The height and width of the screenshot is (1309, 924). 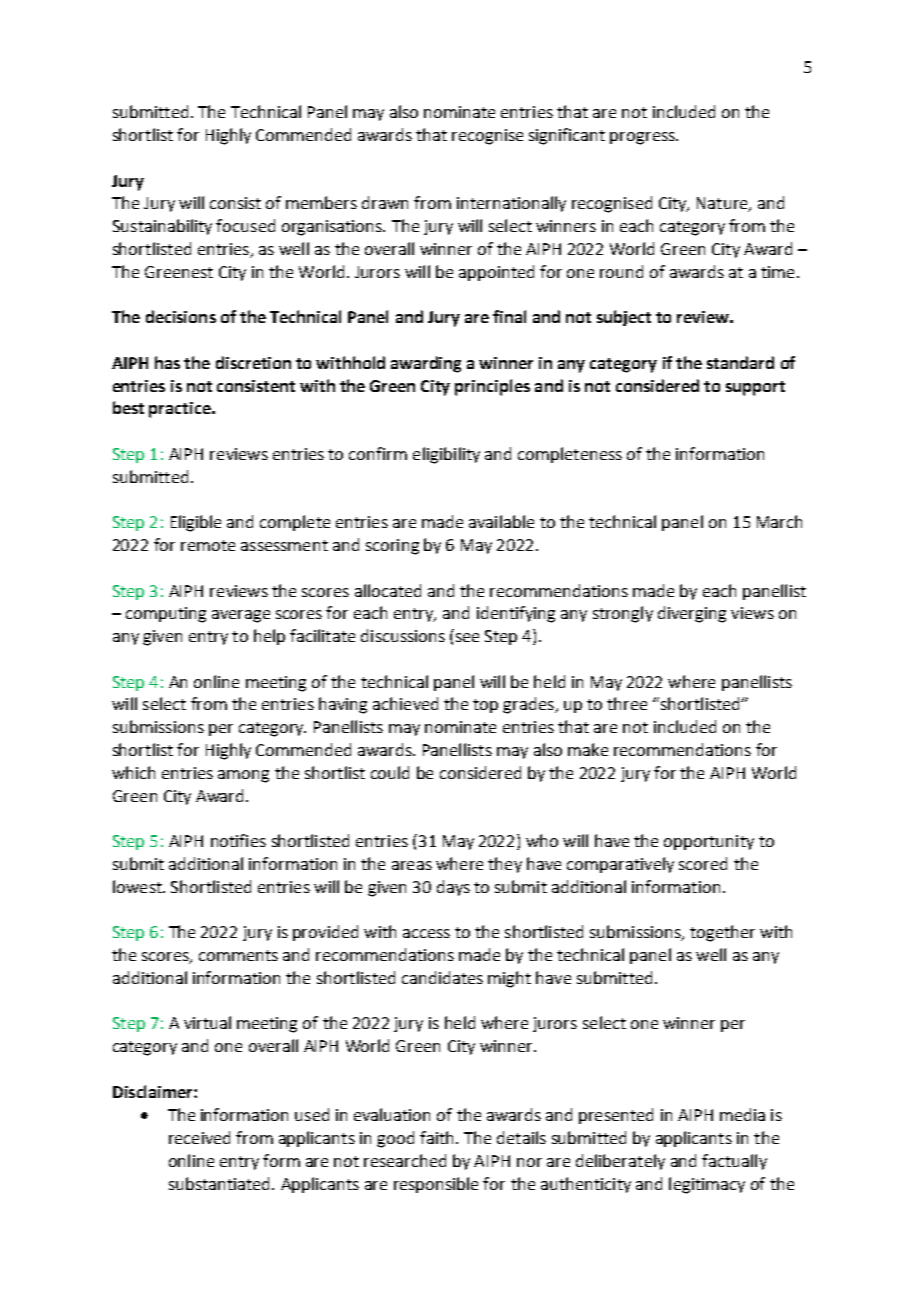 What do you see at coordinates (436, 1137) in the screenshot?
I see `faith` at bounding box center [436, 1137].
